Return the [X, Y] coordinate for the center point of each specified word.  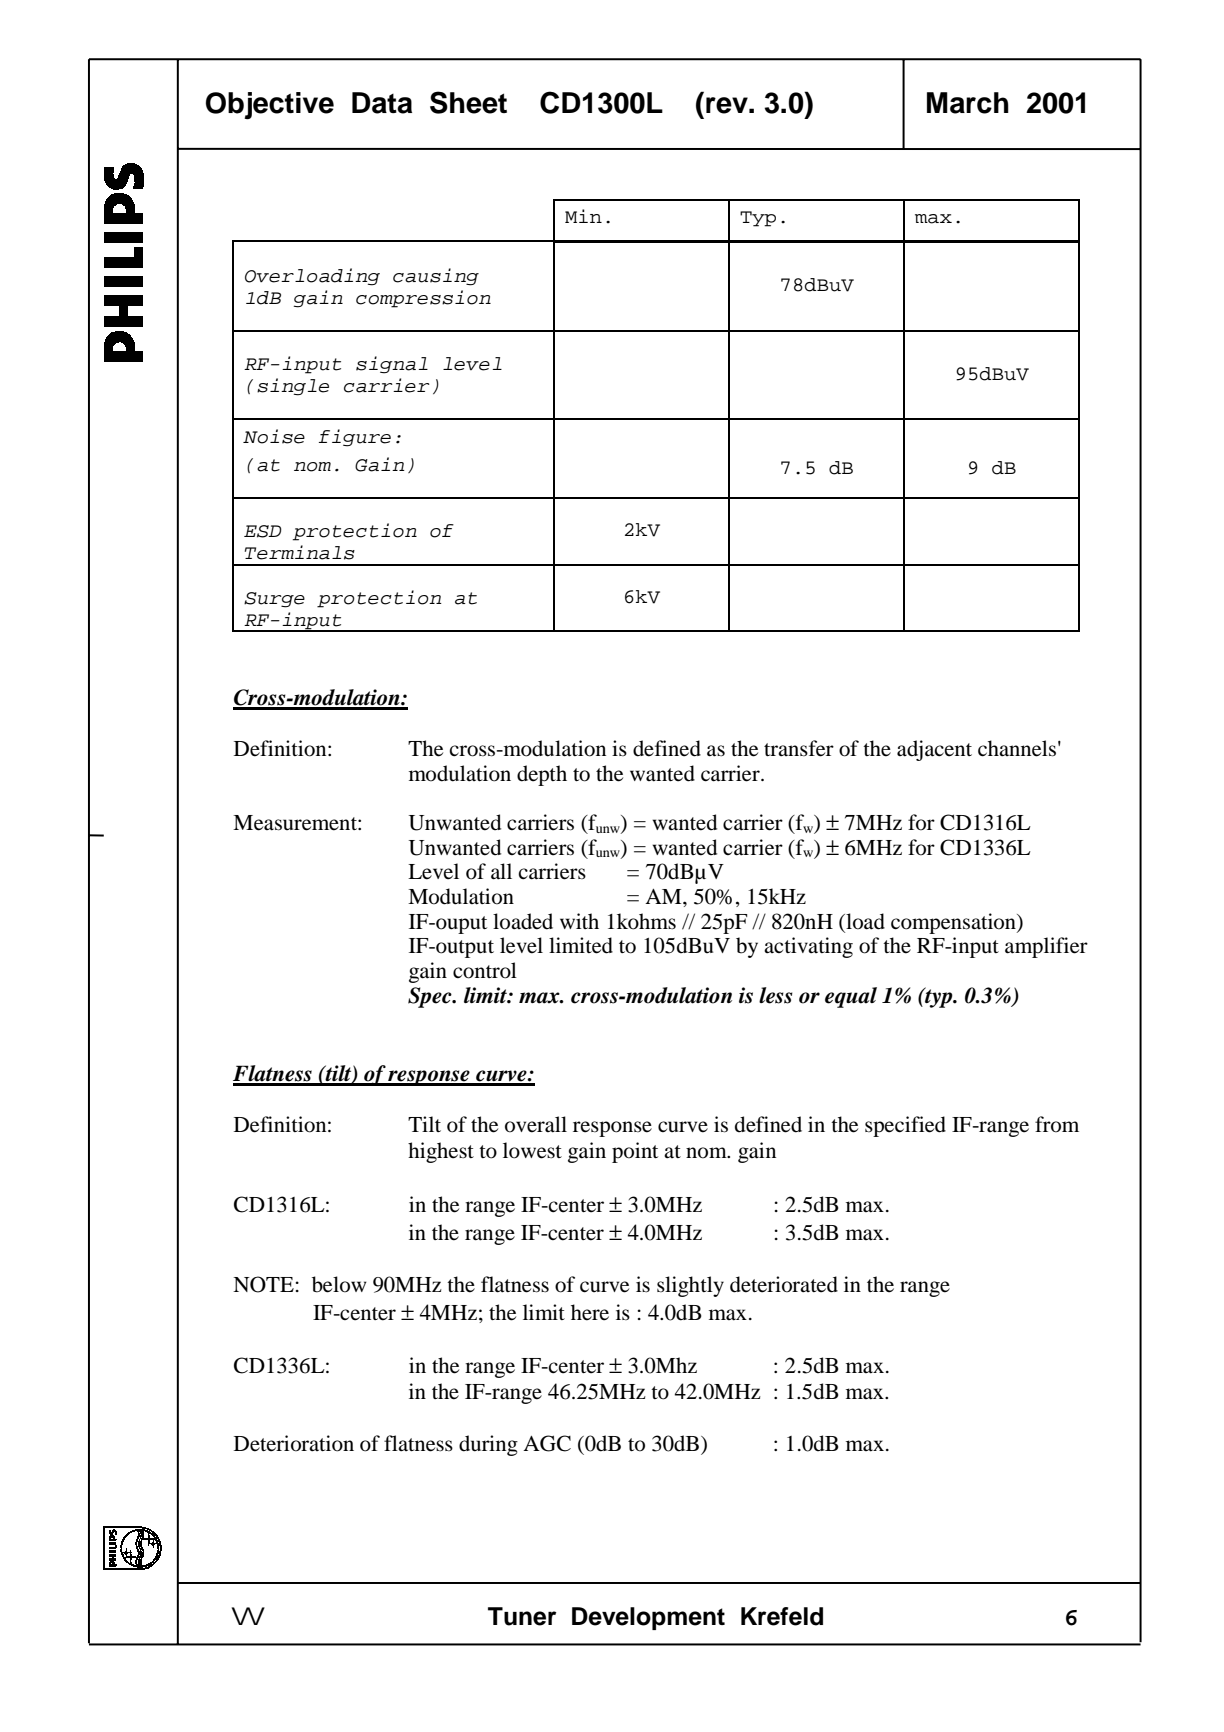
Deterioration [294, 1443]
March [968, 103]
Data [382, 103]
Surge [274, 600]
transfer [799, 748]
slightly [690, 1286]
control [485, 970]
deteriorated [784, 1284]
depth [542, 775]
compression [423, 299]
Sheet [468, 102]
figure [355, 438]
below [339, 1284]
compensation [954, 923]
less [776, 995]
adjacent [934, 750]
